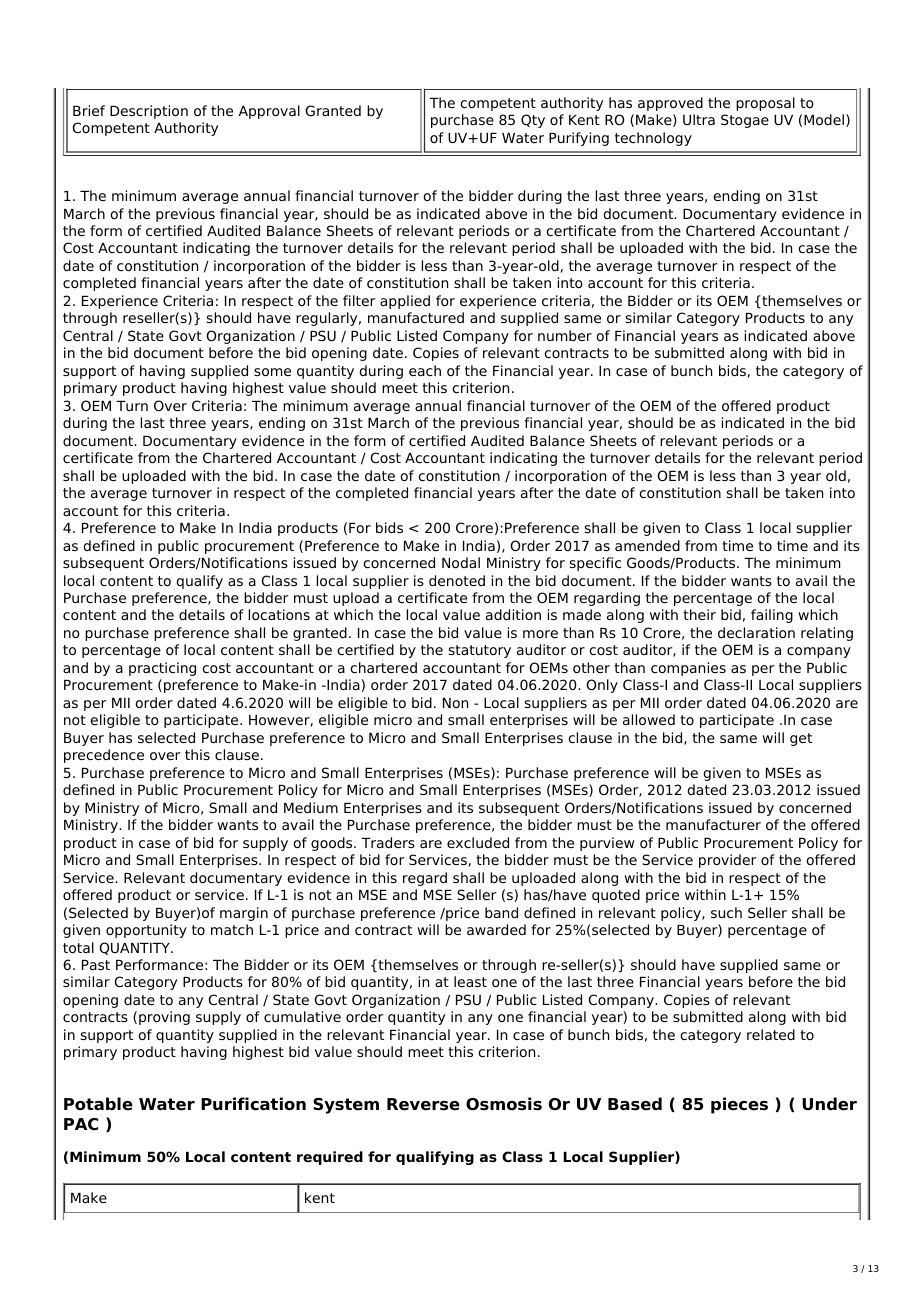 The image size is (924, 1308). I want to click on Reverse, so click(423, 1104).
